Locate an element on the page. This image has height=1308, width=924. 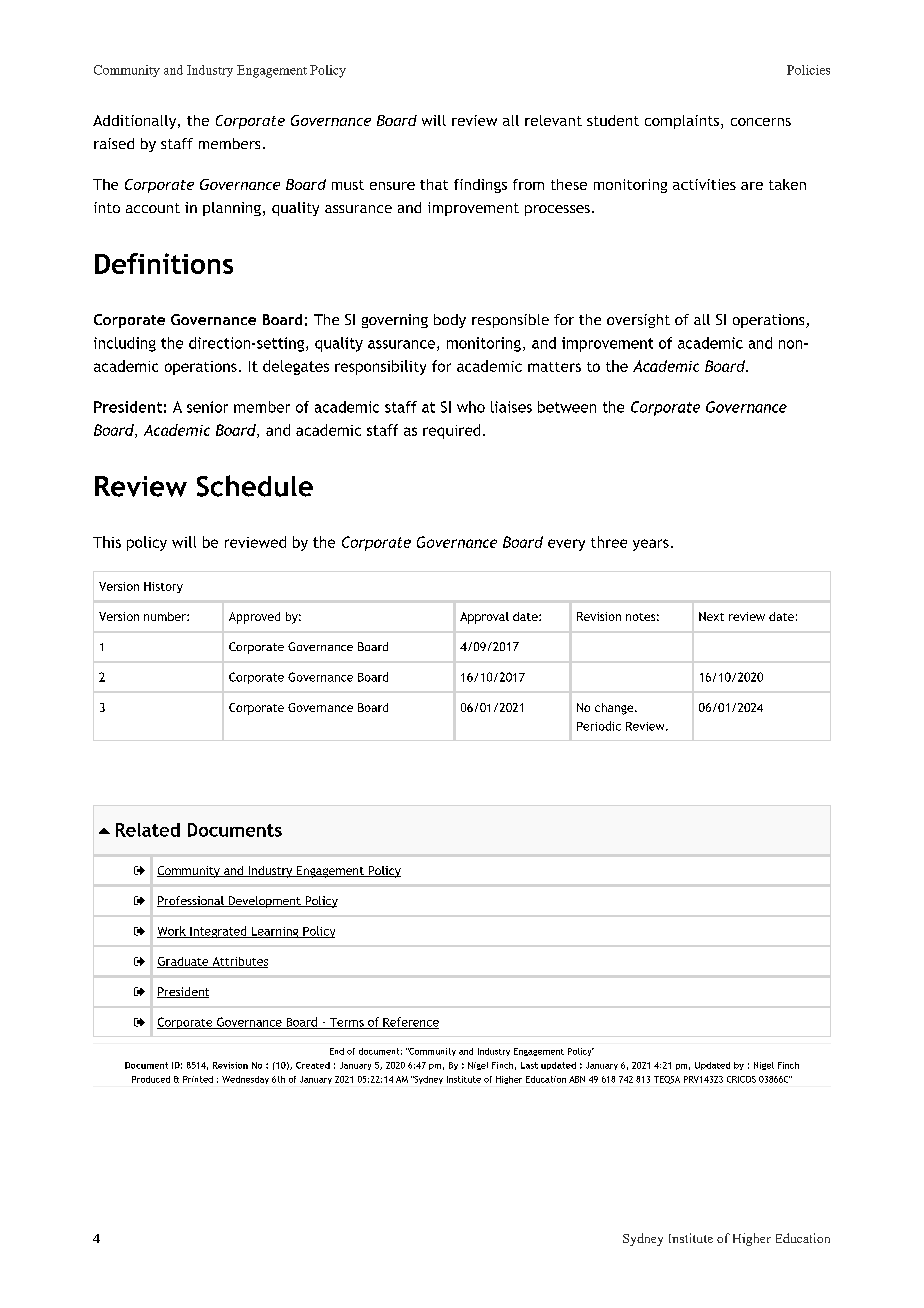
concerns is located at coordinates (761, 122).
